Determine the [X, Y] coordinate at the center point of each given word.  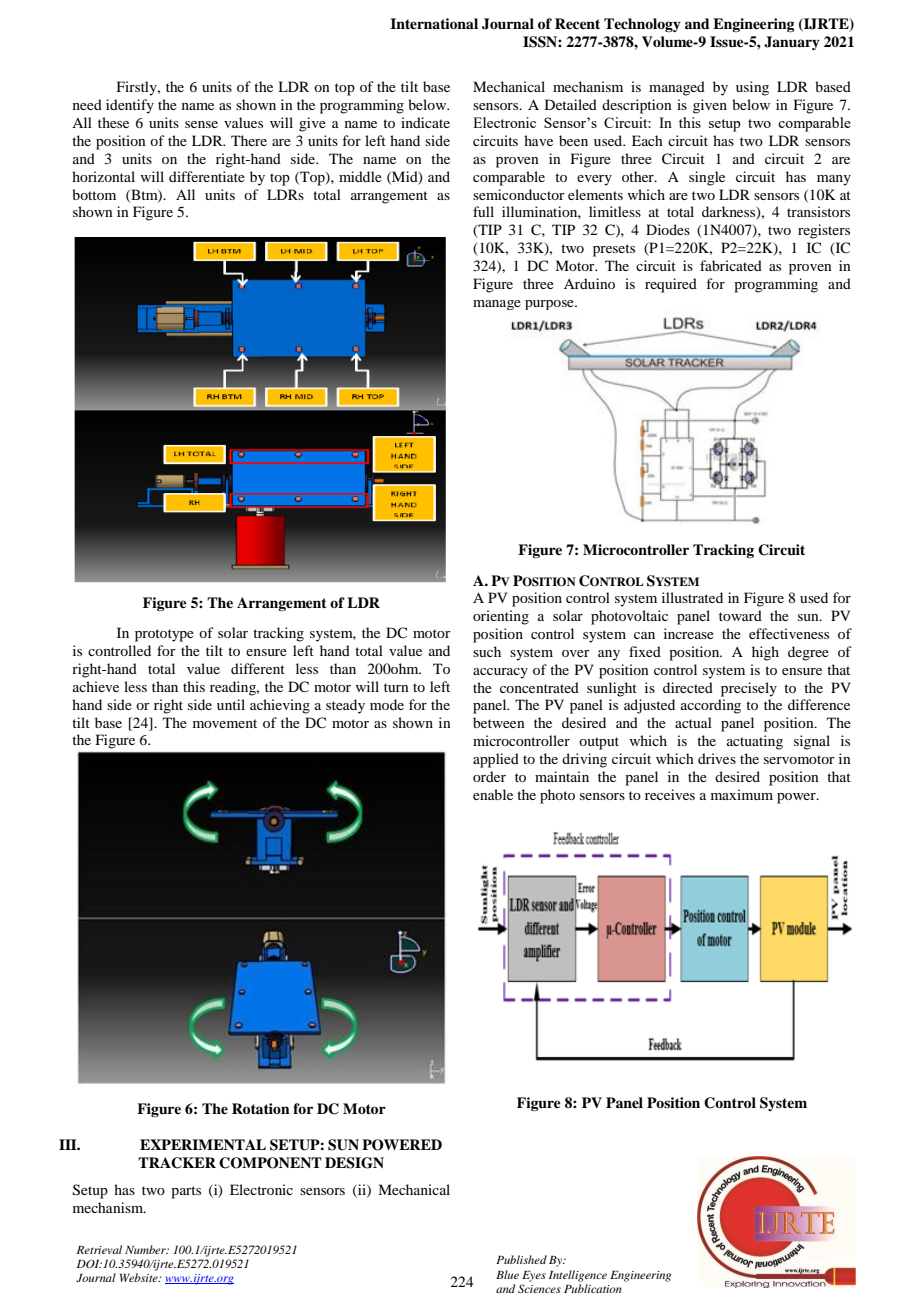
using [752, 88]
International [434, 23]
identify [130, 106]
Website [140, 1277]
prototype [164, 635]
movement [225, 723]
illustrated [692, 597]
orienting [501, 617]
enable [493, 794]
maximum [742, 794]
